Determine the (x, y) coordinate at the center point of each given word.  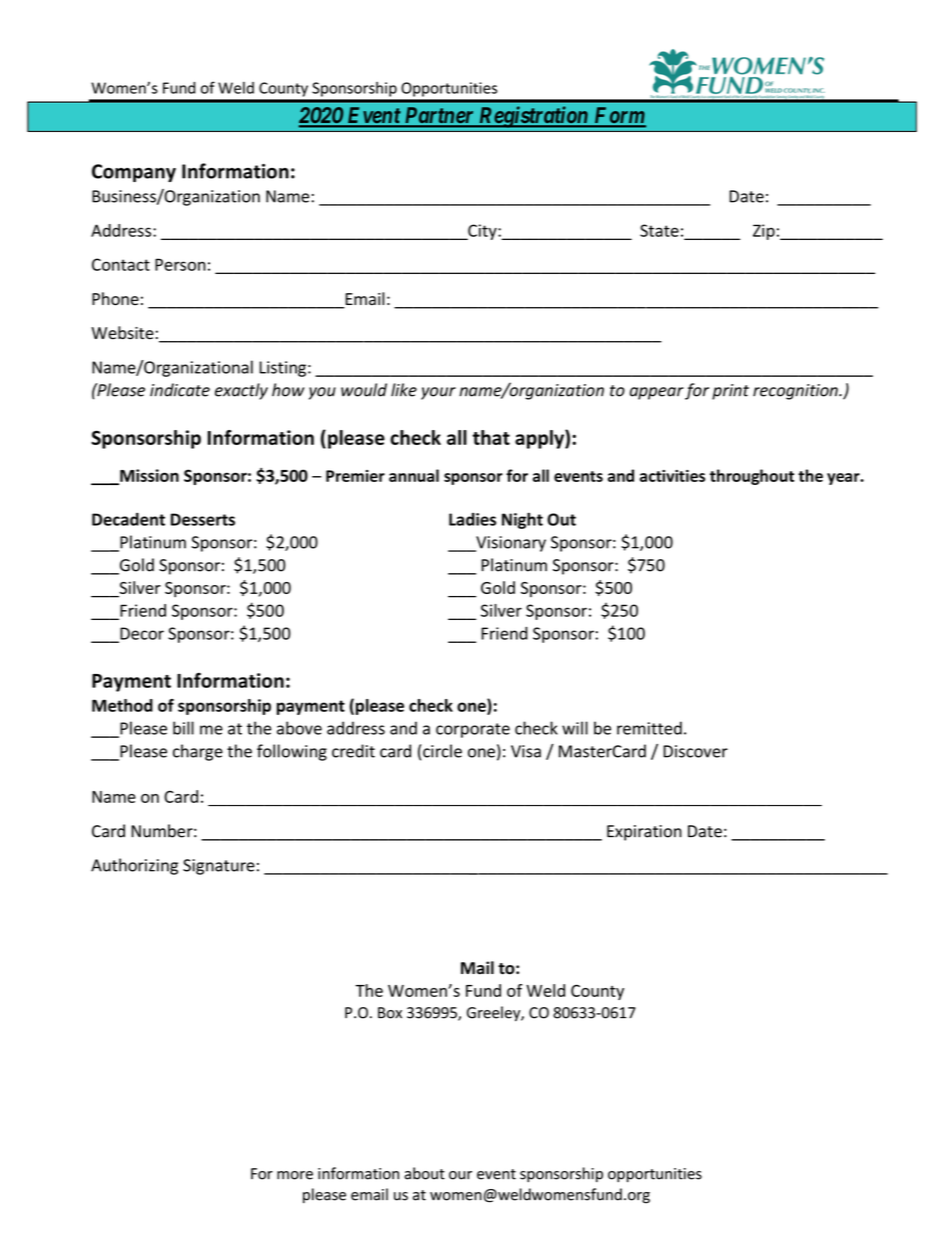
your (438, 393)
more (295, 1175)
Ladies (472, 519)
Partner (439, 116)
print (730, 392)
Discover (695, 751)
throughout (752, 477)
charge (198, 752)
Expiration (644, 833)
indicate (180, 390)
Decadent (128, 519)
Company (134, 173)
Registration (533, 117)
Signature (219, 867)
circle (442, 751)
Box (390, 1013)
